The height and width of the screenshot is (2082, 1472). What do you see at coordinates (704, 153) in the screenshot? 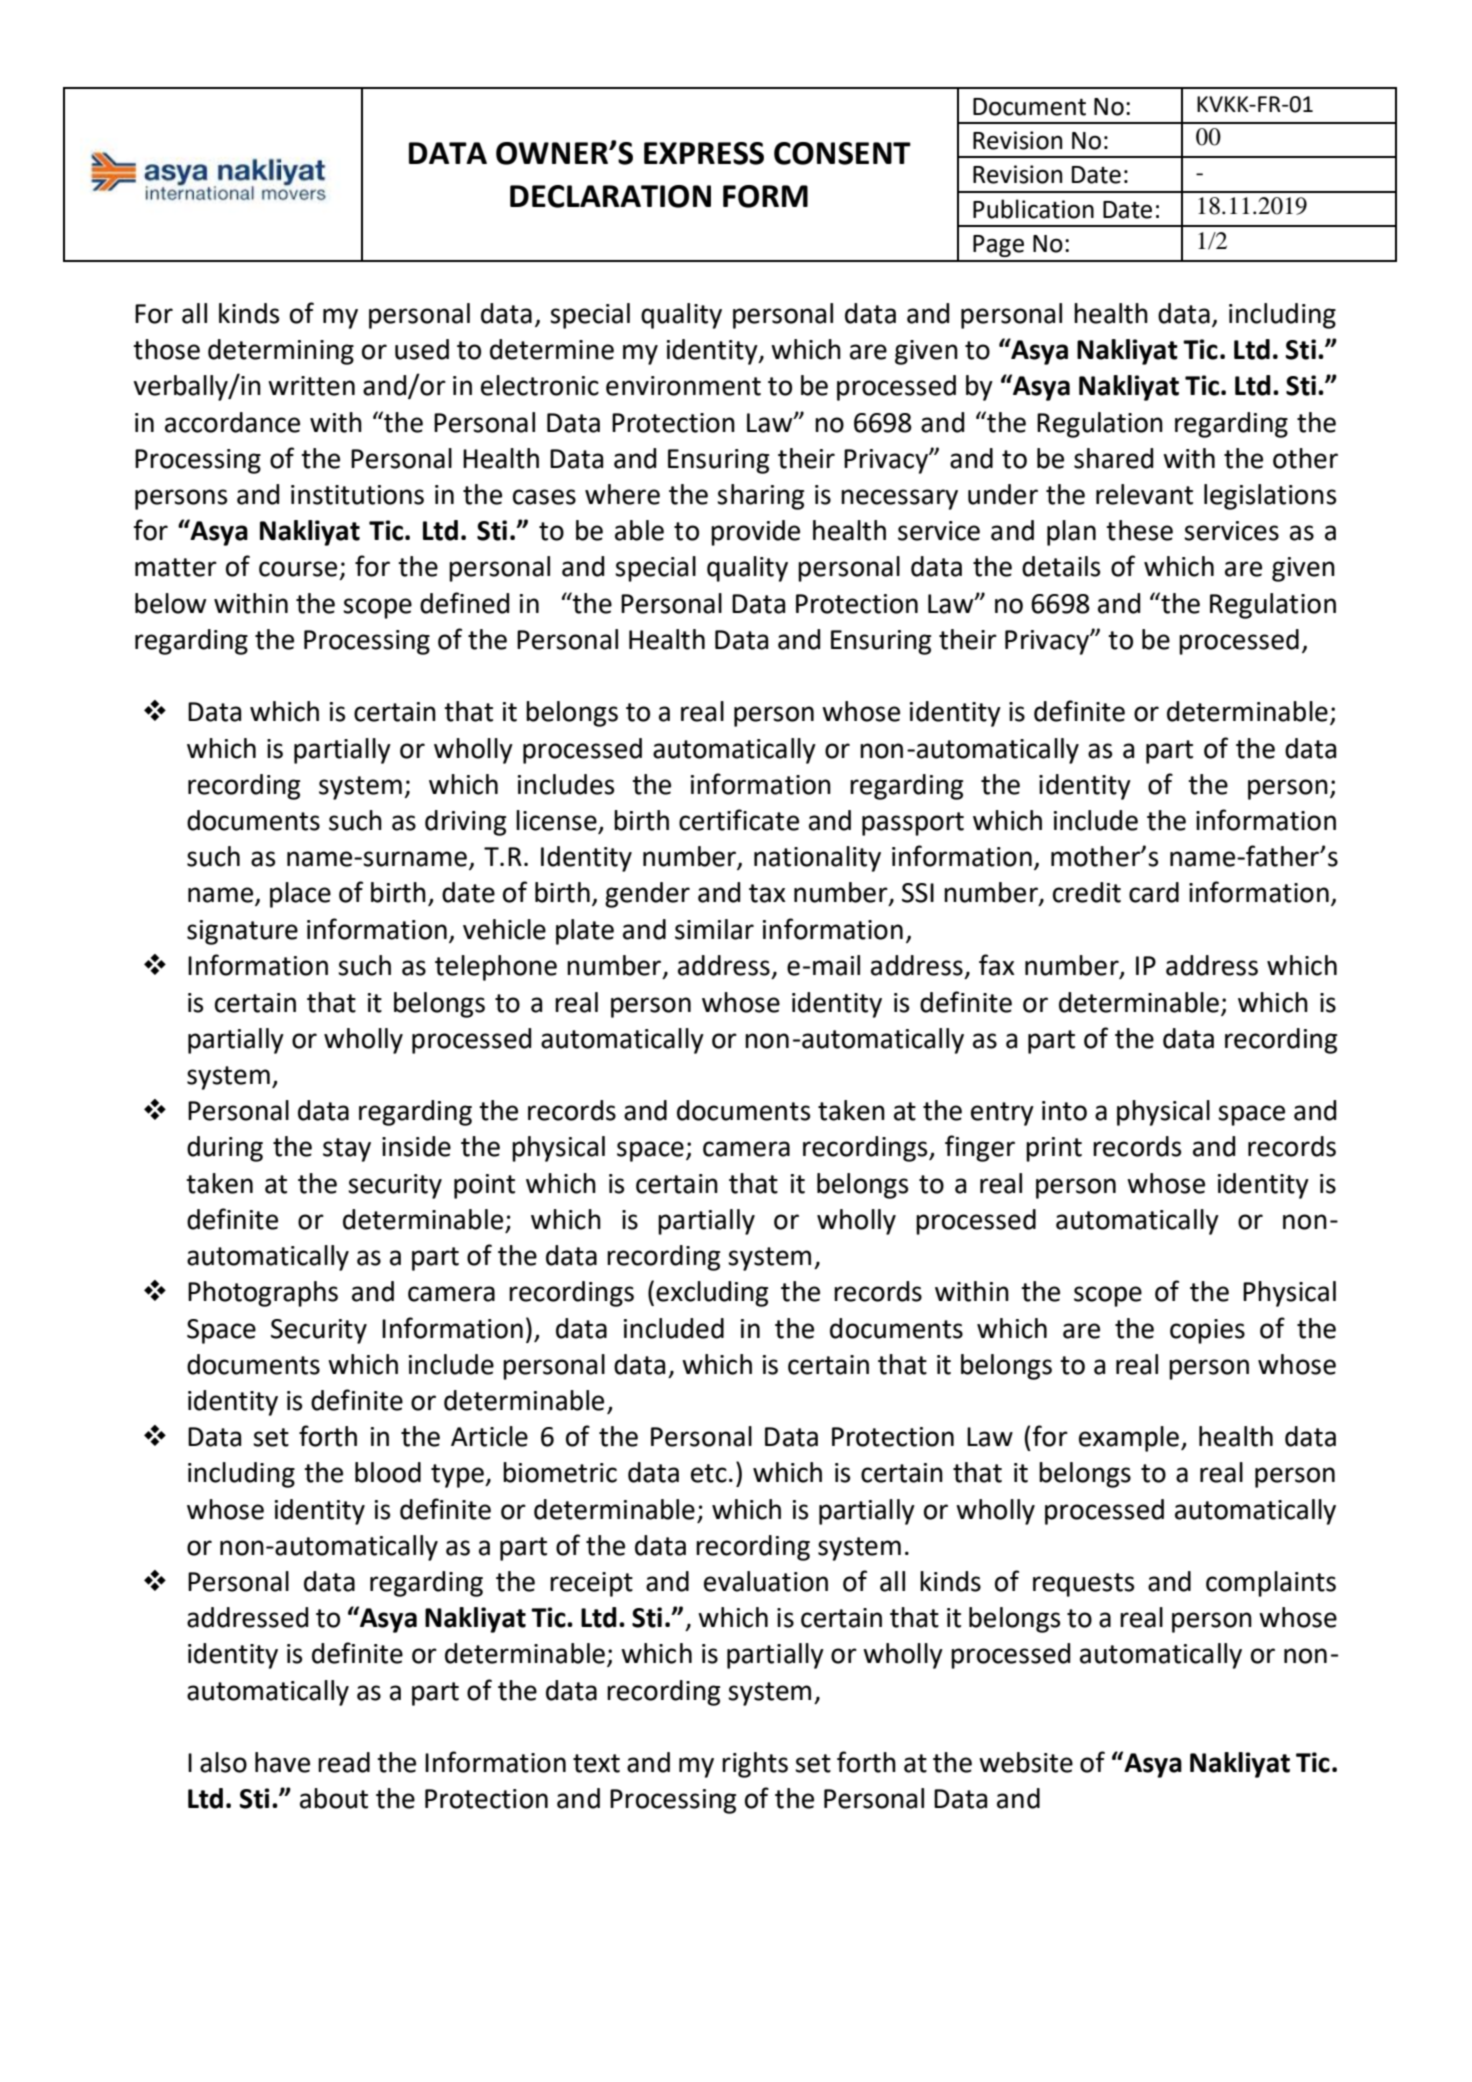
I see `EXPRESS` at bounding box center [704, 153].
